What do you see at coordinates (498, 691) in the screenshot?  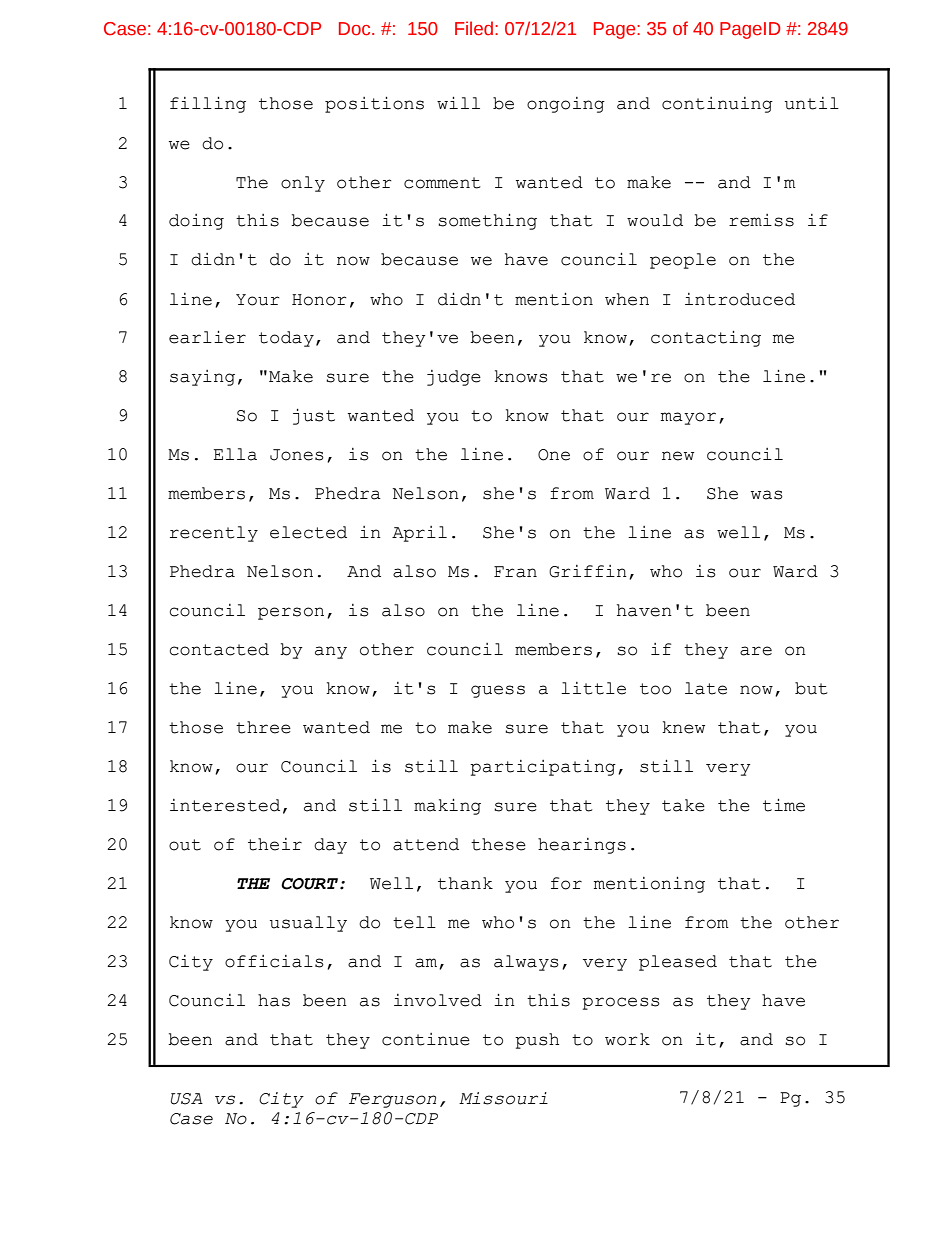 I see `guess` at bounding box center [498, 691].
